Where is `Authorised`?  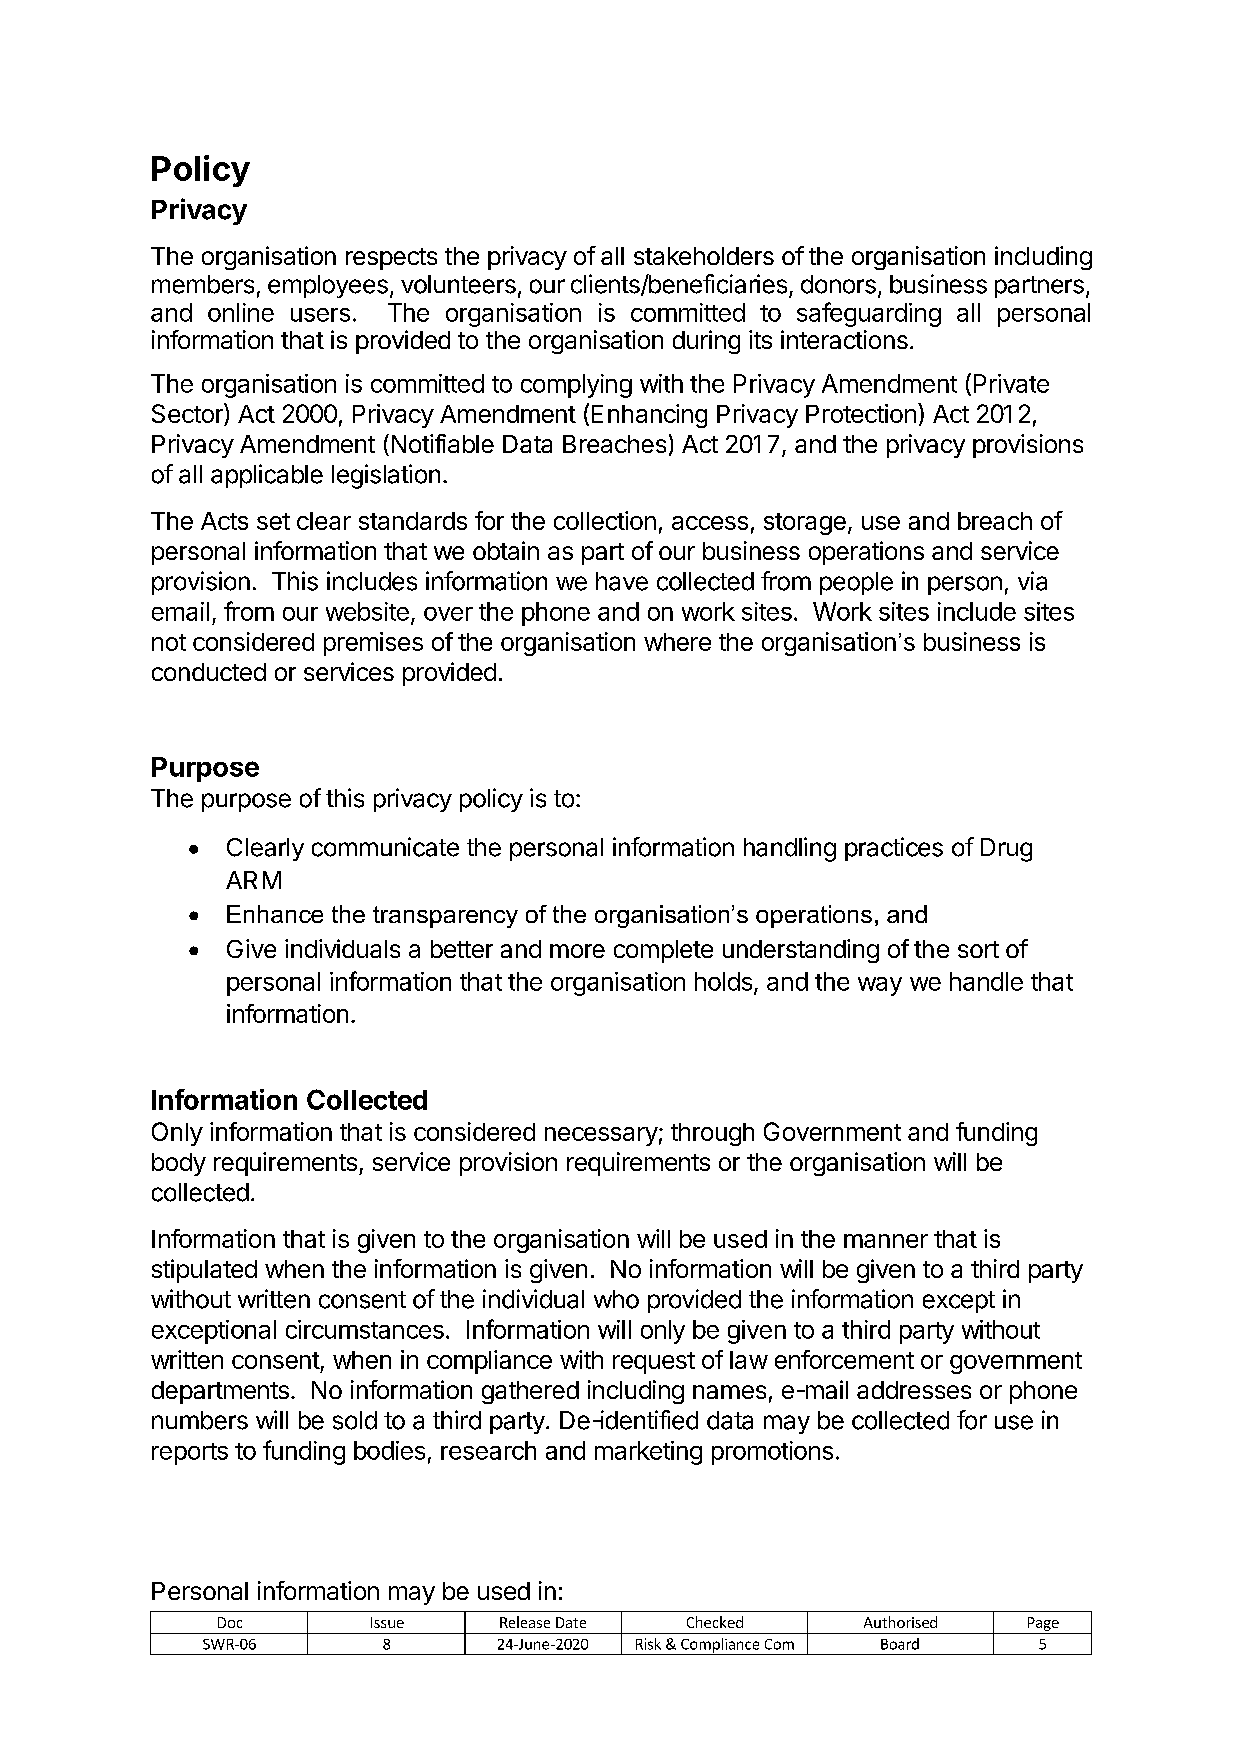
Authorised is located at coordinates (900, 1622).
